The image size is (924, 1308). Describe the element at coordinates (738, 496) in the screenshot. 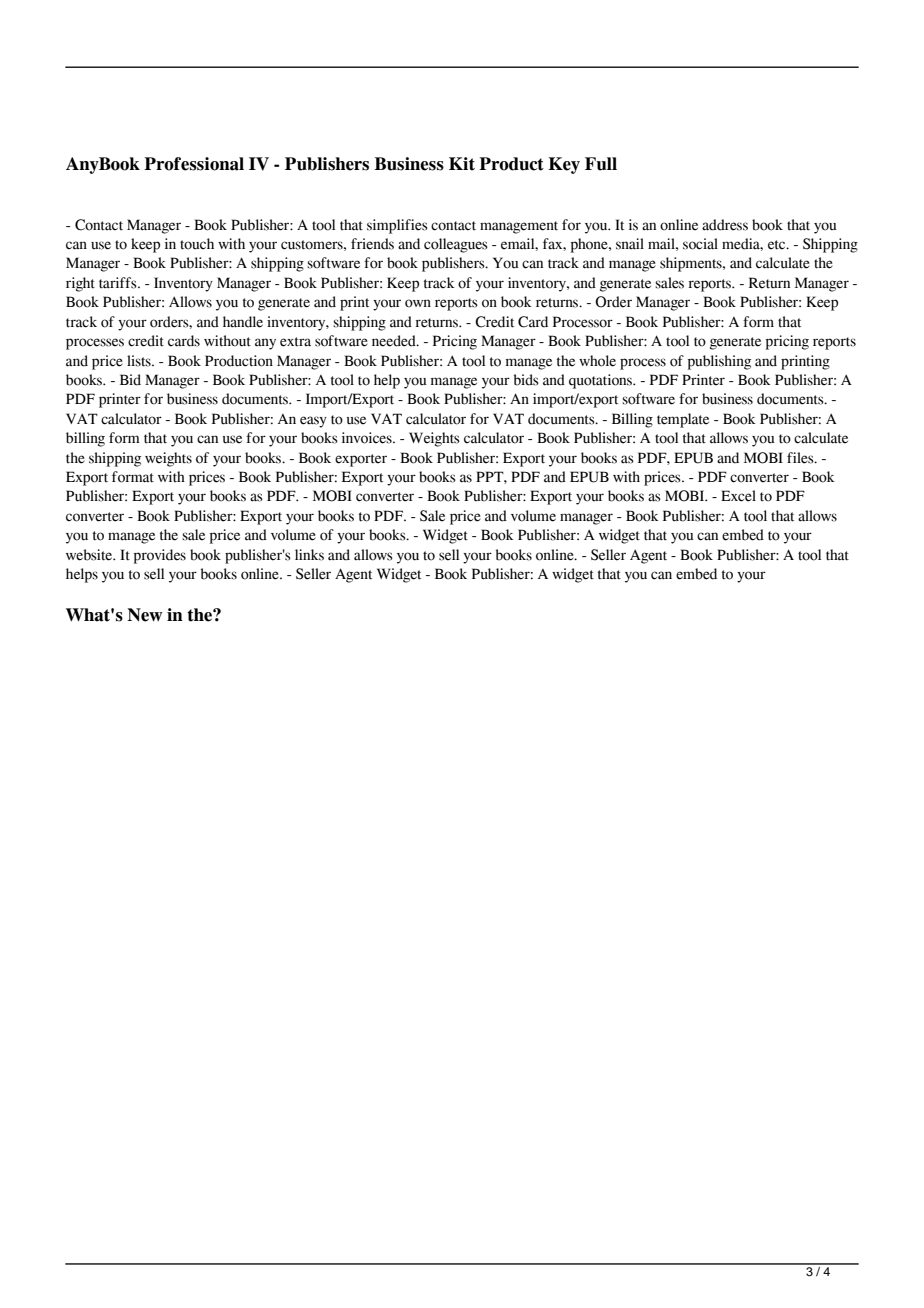

I see `Excel` at that location.
